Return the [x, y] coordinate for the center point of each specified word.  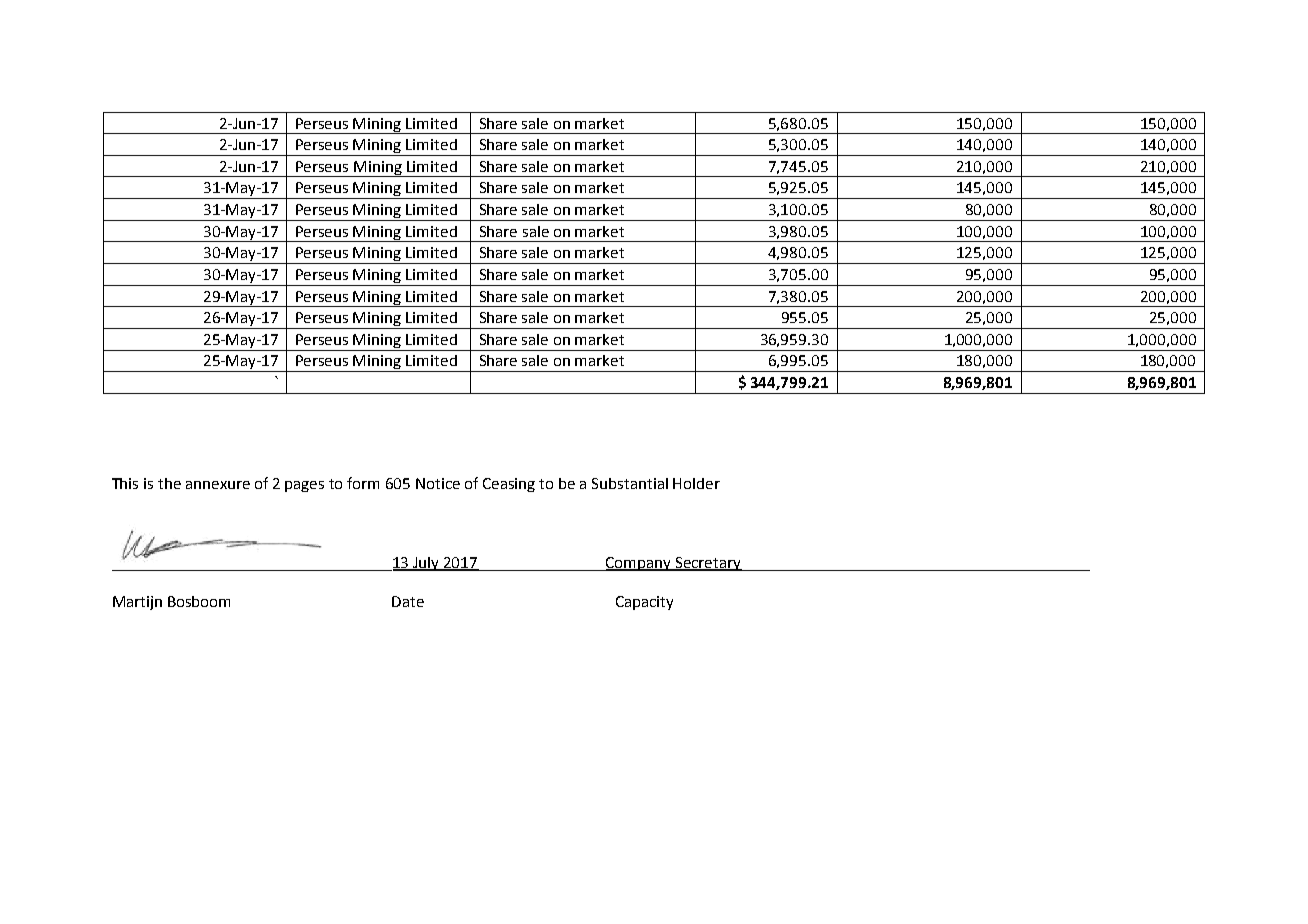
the [169, 483]
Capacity [644, 603]
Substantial [630, 483]
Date [408, 601]
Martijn [137, 603]
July [427, 564]
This [125, 483]
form [363, 483]
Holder [696, 483]
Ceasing [509, 485]
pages [304, 486]
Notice [438, 483]
